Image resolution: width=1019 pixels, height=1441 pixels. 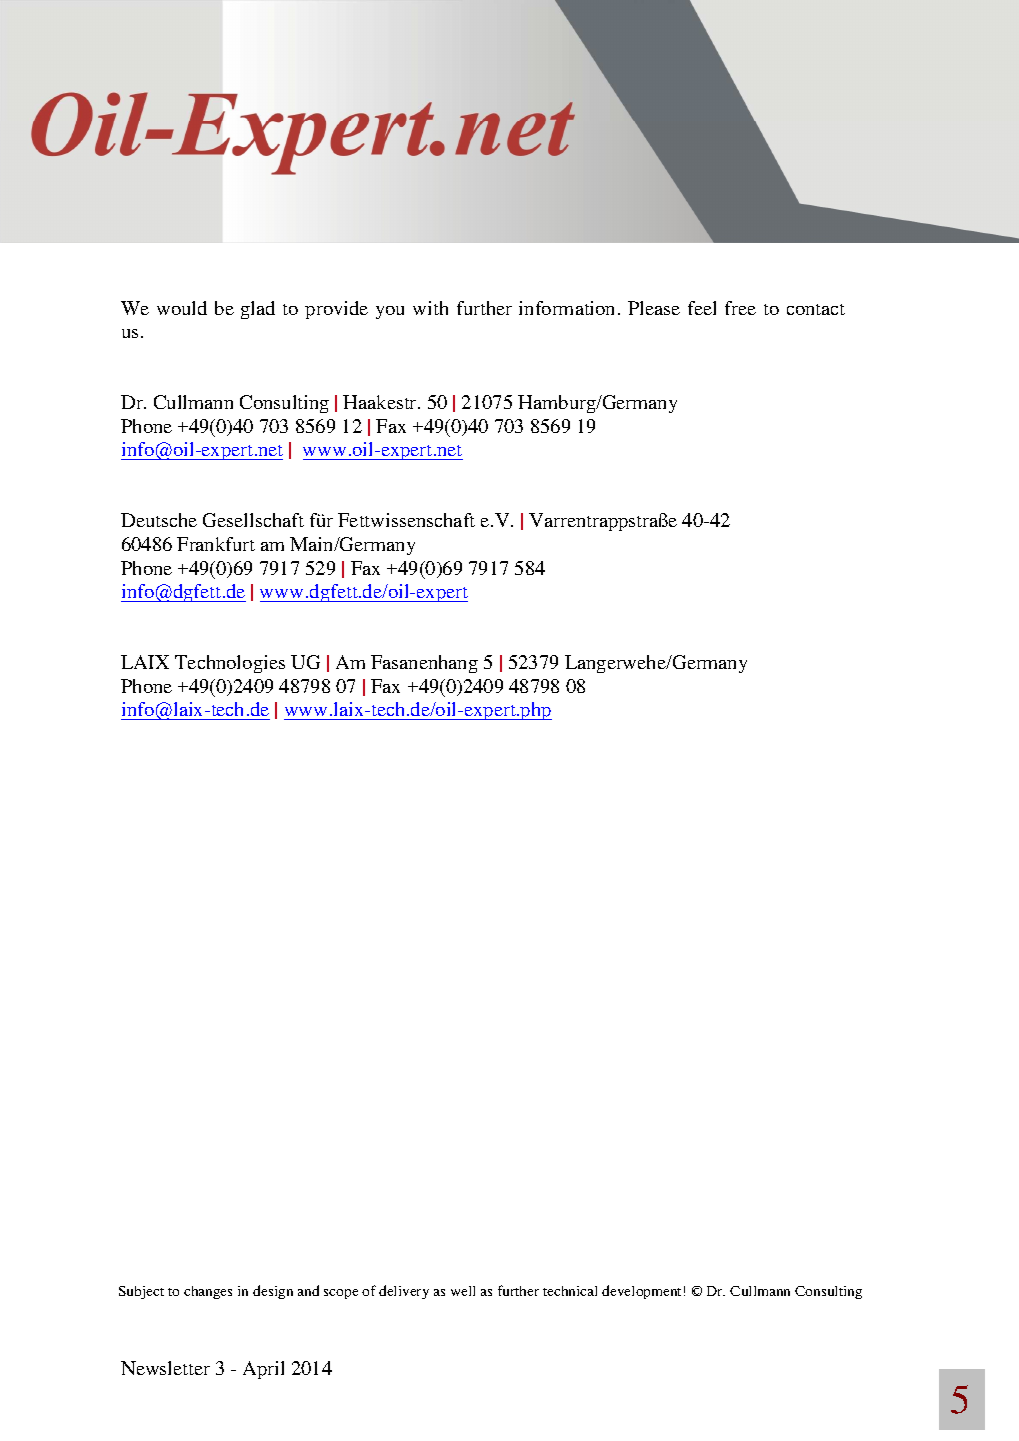 I want to click on glad, so click(x=258, y=310).
